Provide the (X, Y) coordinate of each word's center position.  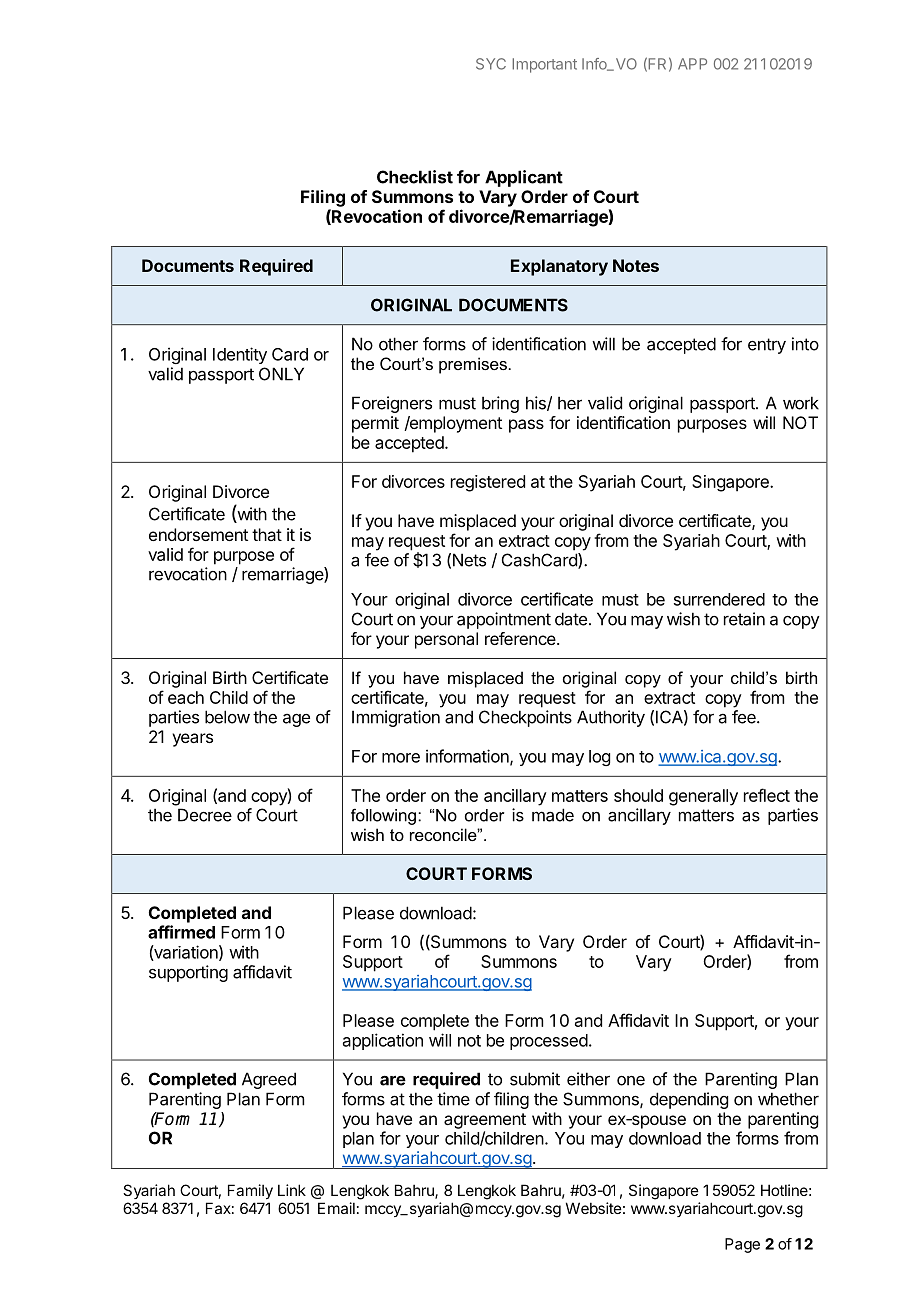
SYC (491, 64)
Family (250, 1191)
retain (744, 619)
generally (703, 797)
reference (521, 638)
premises (473, 365)
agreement (485, 1121)
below (227, 717)
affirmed (181, 932)
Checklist (415, 177)
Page (742, 1245)
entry (767, 346)
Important (544, 65)
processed (549, 1042)
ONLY (281, 374)
